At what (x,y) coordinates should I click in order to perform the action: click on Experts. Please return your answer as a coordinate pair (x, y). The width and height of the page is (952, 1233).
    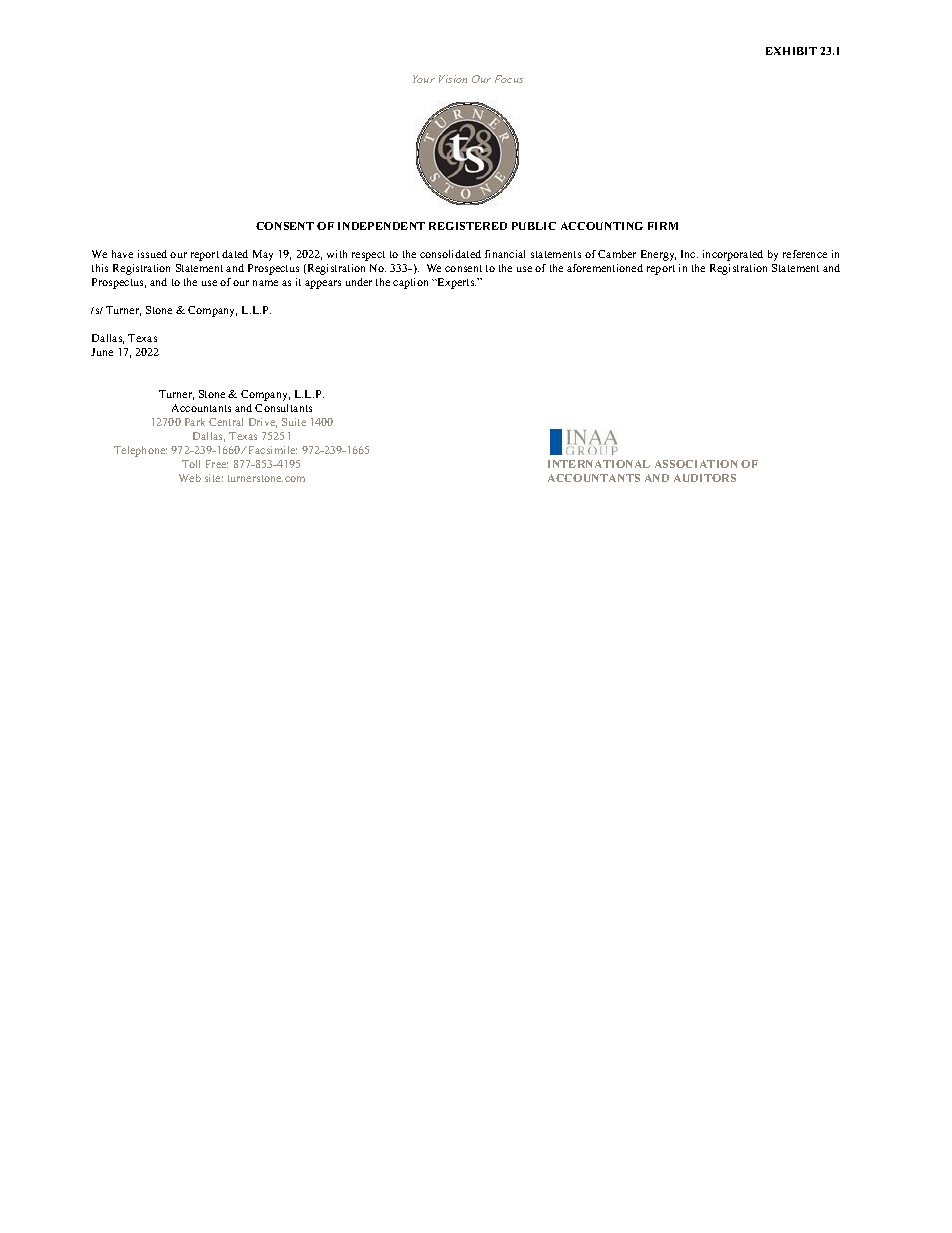
    Looking at the image, I should click on (456, 283).
